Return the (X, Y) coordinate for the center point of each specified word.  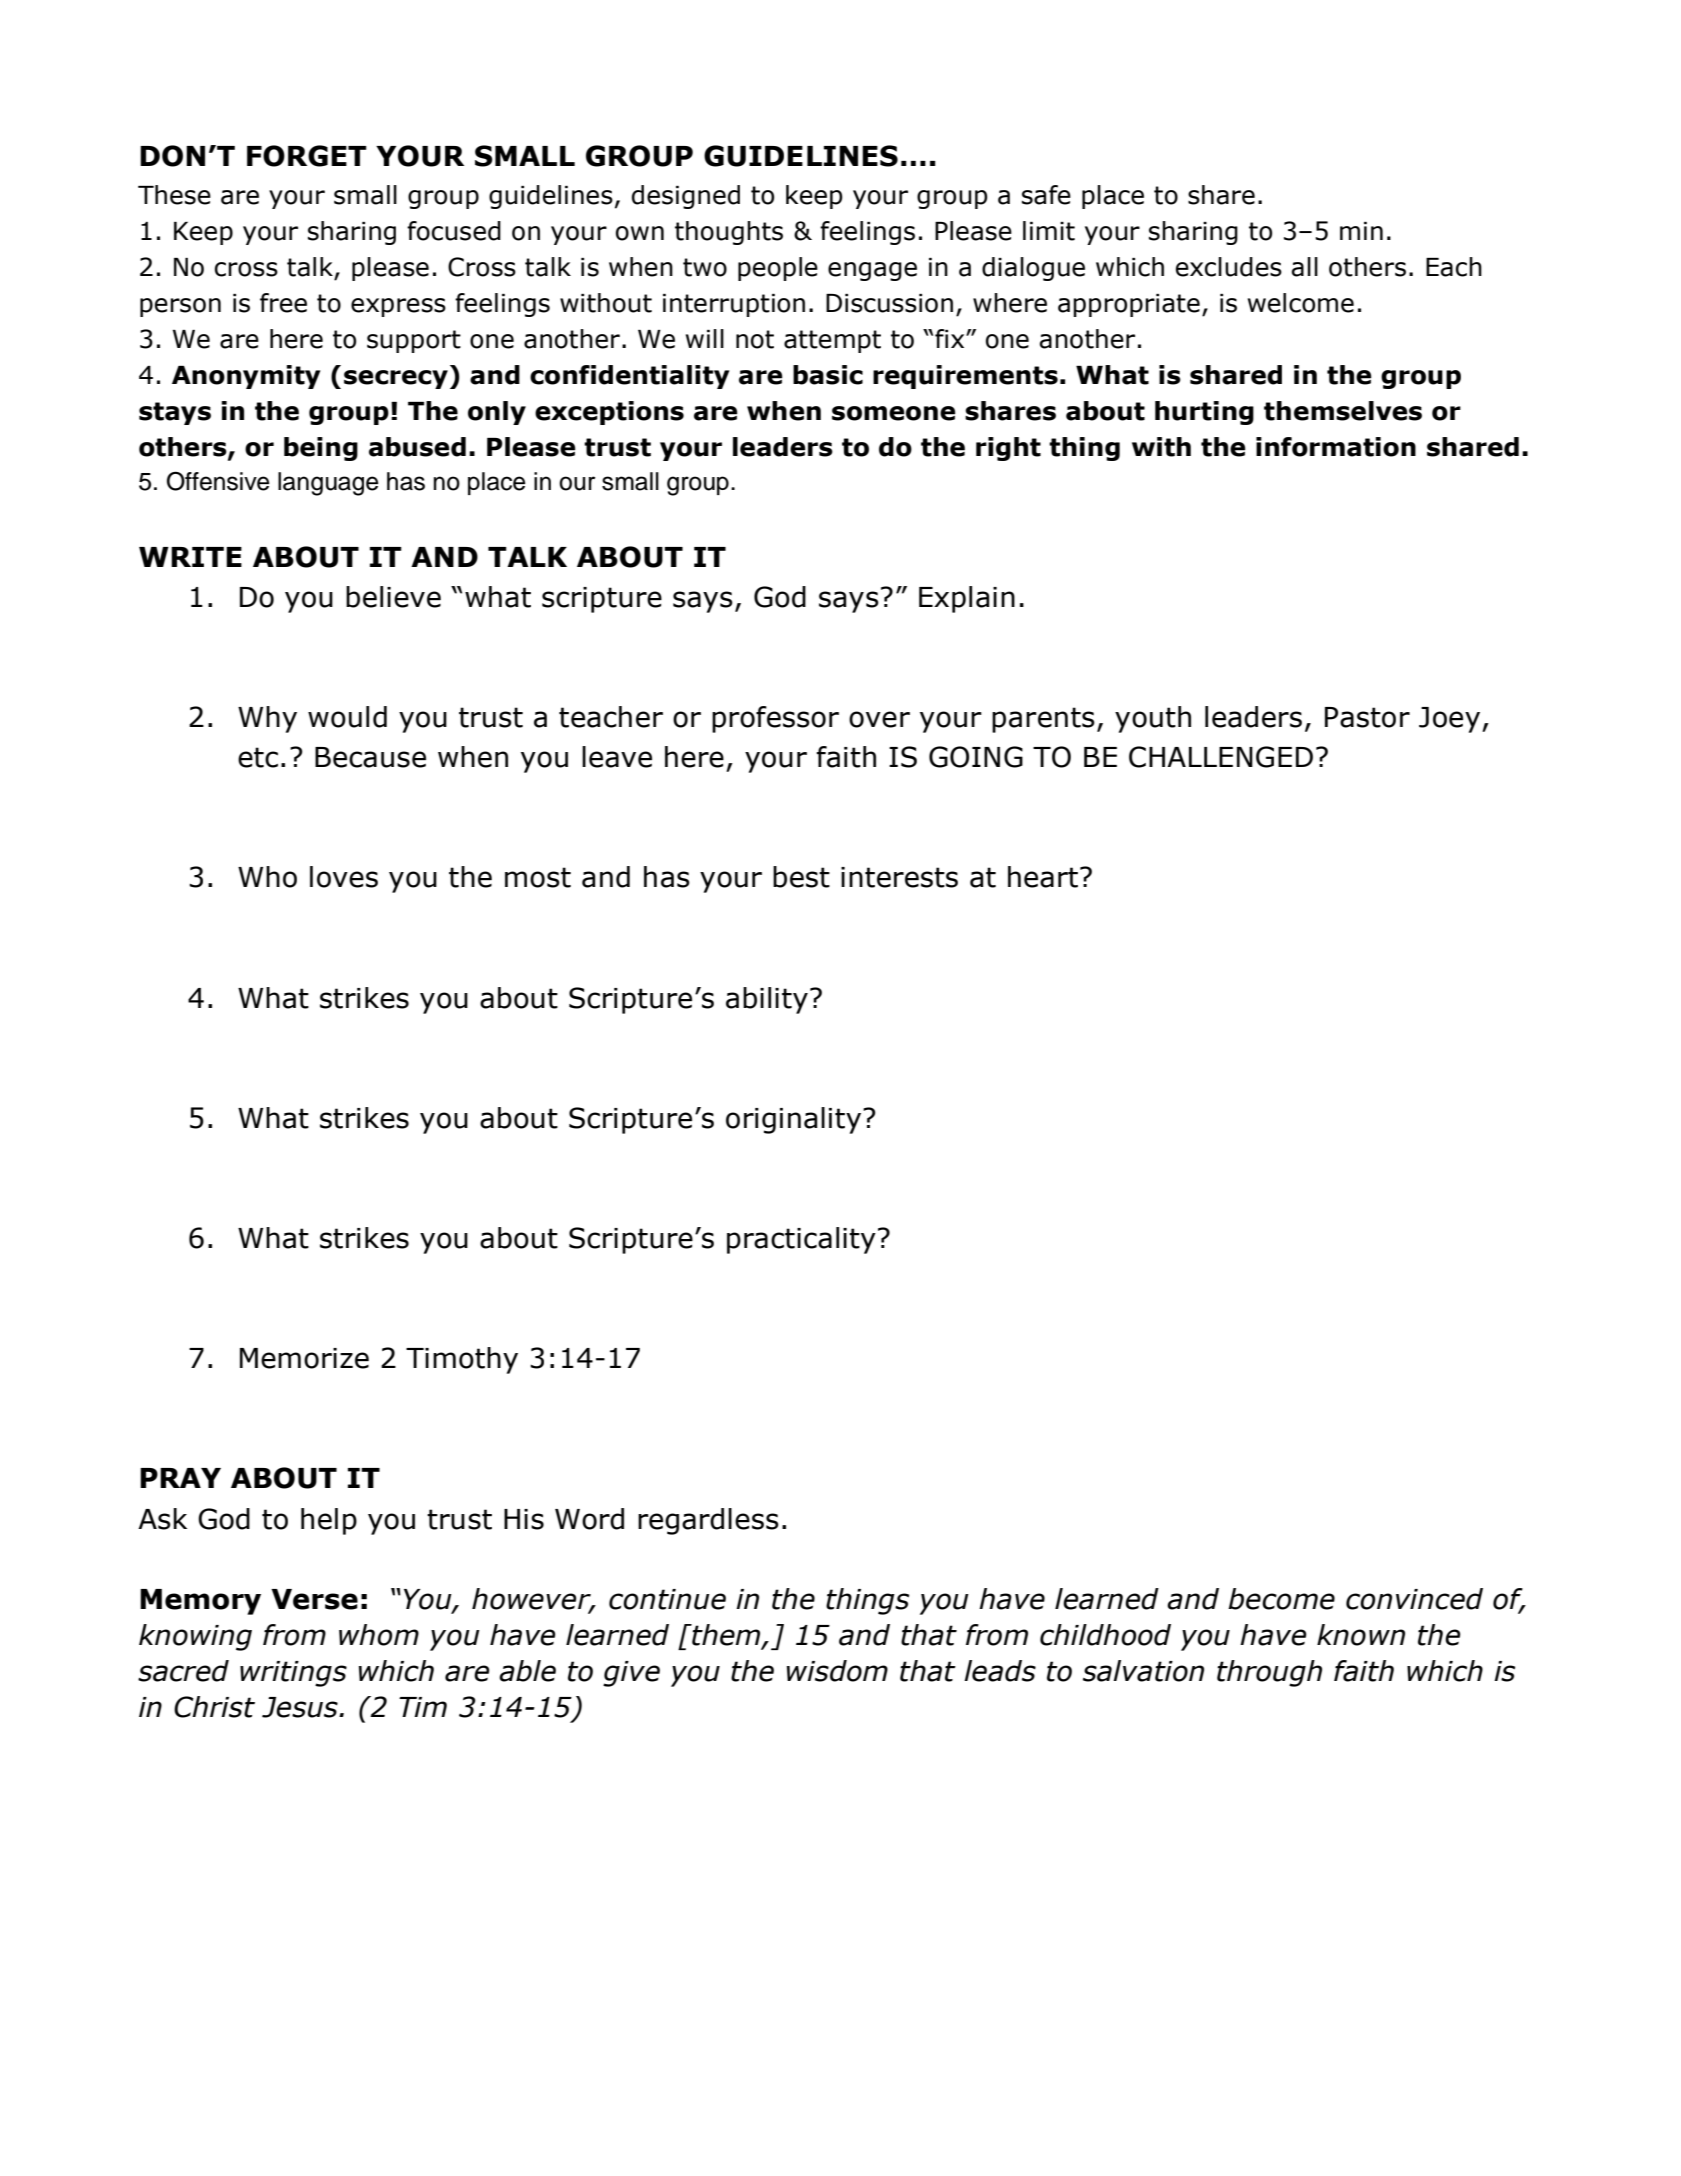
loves (344, 877)
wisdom (837, 1671)
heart (1043, 877)
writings (293, 1674)
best (801, 877)
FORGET (307, 156)
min (1361, 231)
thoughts (729, 233)
